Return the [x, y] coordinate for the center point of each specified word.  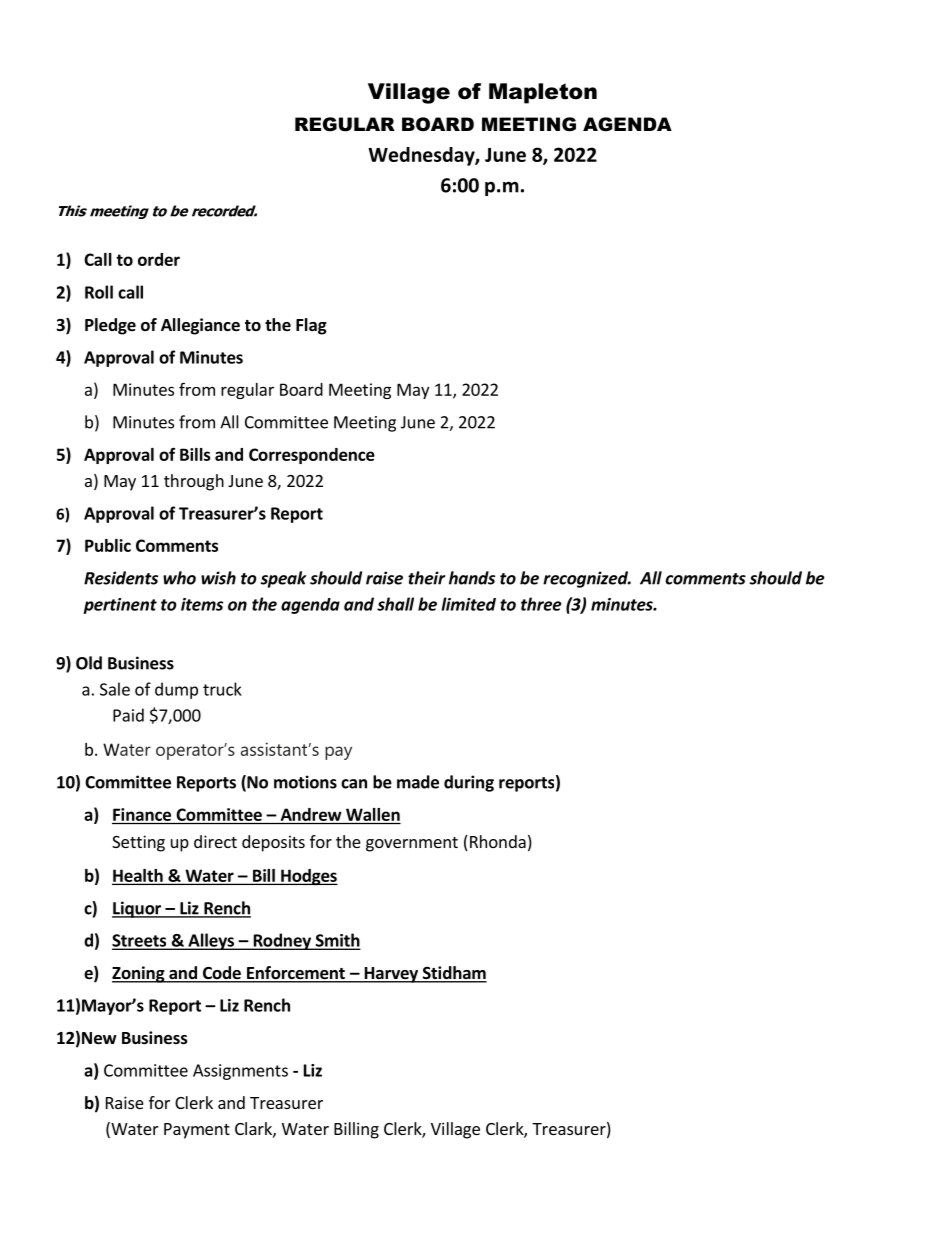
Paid [128, 715]
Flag [311, 326]
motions [305, 782]
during [469, 783]
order [159, 259]
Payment [197, 1131]
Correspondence [312, 456]
